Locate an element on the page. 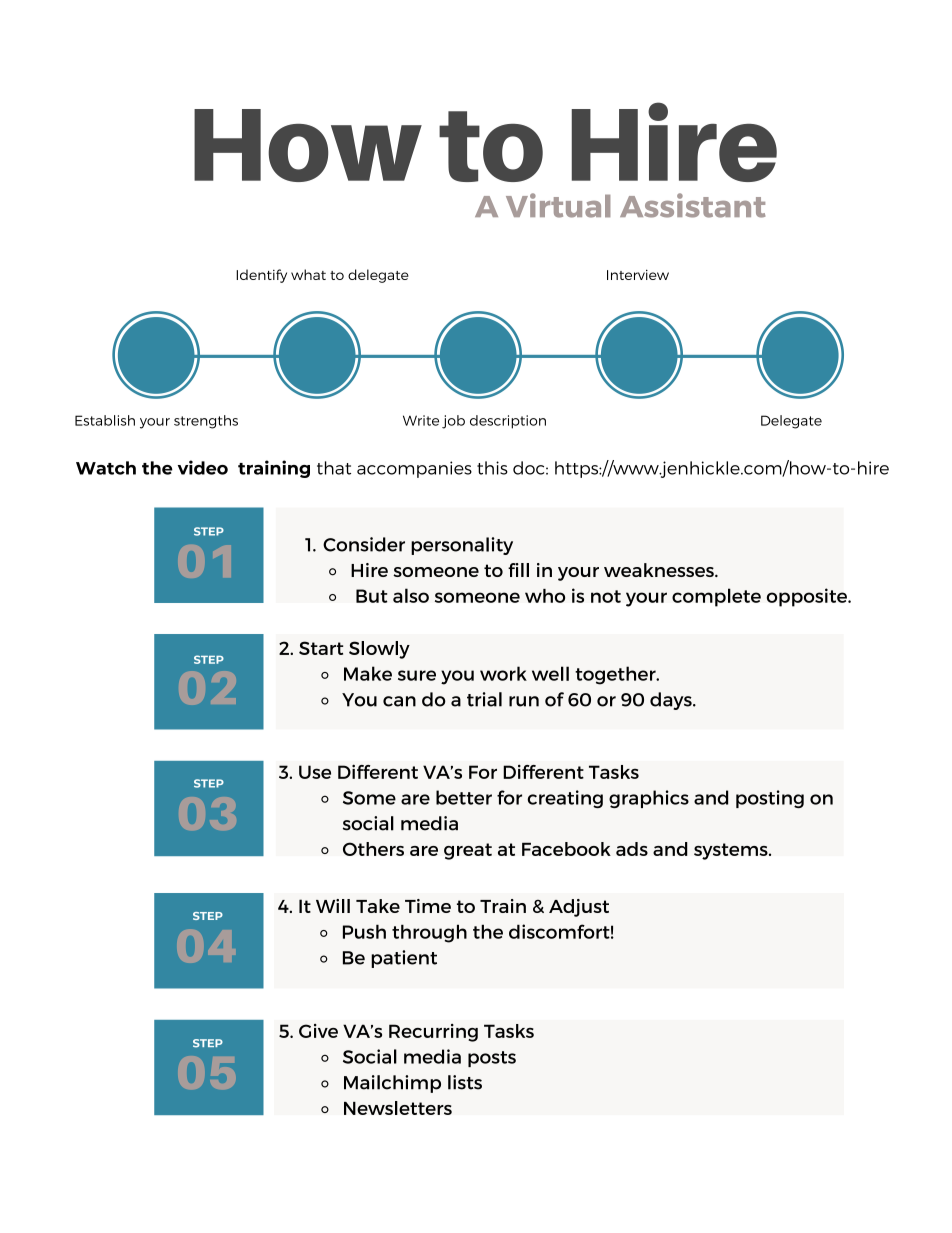 The image size is (952, 1233). Identify is located at coordinates (261, 276).
